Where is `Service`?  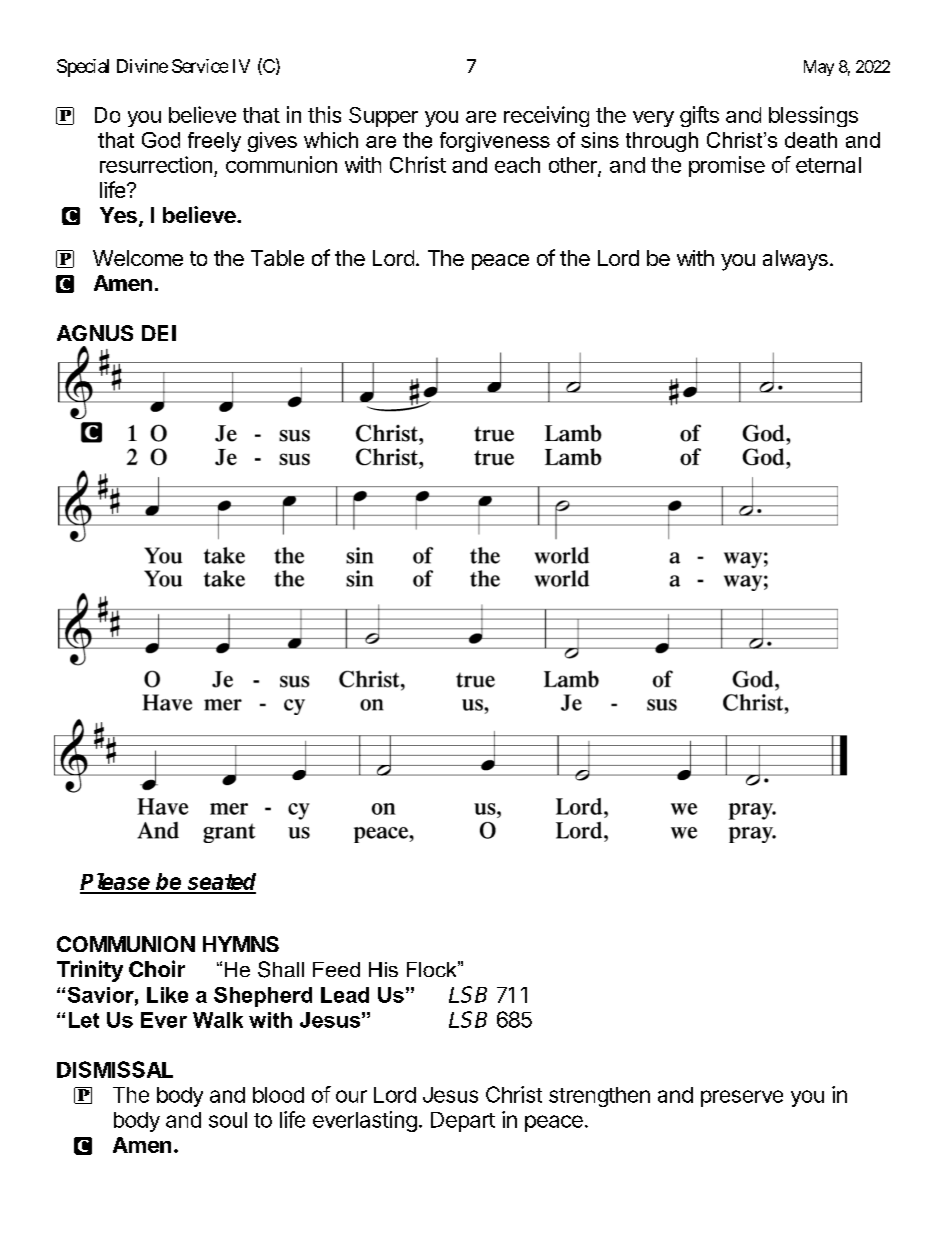
Service is located at coordinates (200, 66).
